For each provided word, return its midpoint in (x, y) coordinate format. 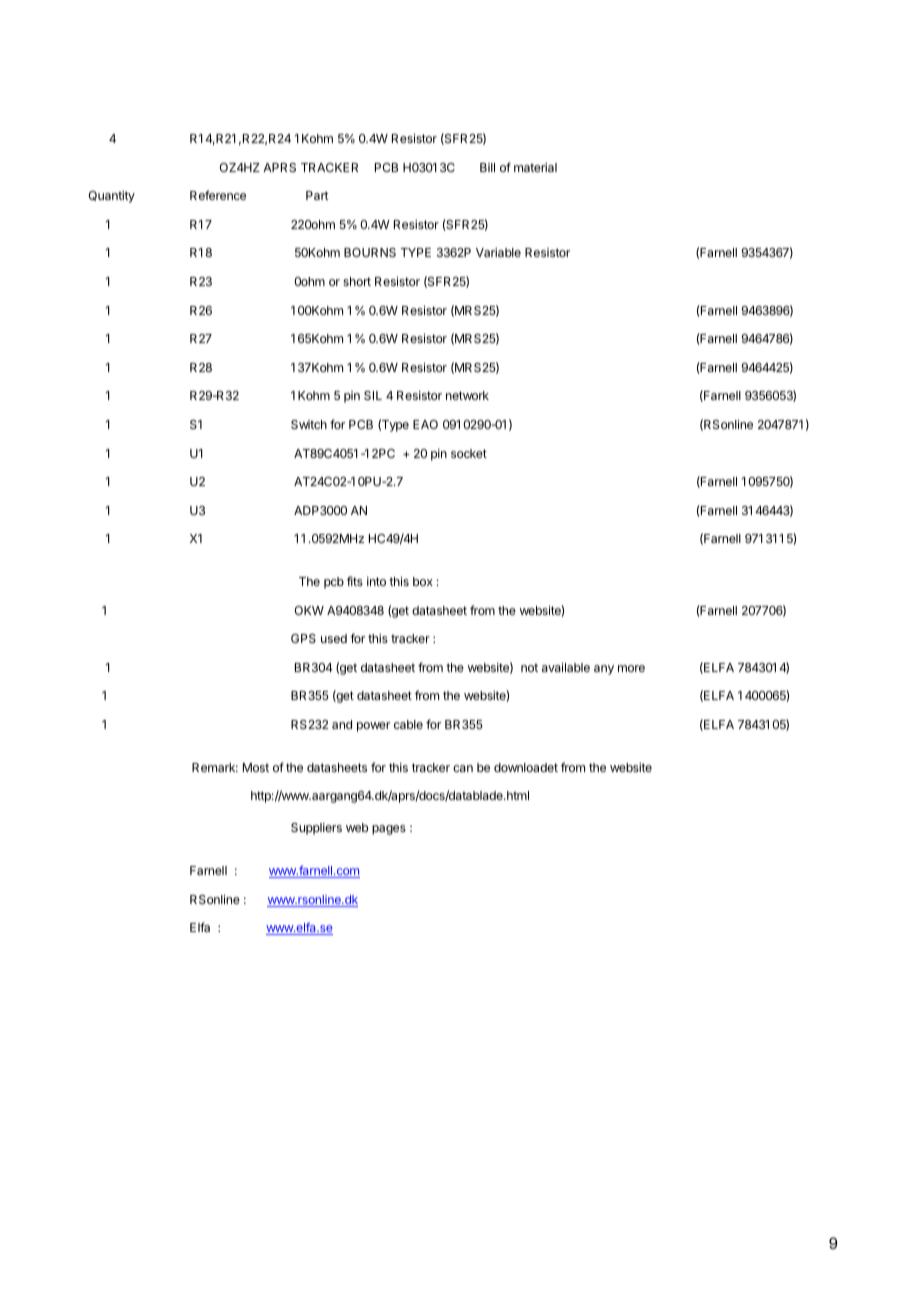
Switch (309, 424)
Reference (218, 195)
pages (389, 830)
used (334, 638)
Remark (215, 767)
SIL (373, 395)
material (535, 167)
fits (355, 581)
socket (469, 453)
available (566, 667)
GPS (303, 638)
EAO (425, 424)
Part (317, 195)
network (467, 395)
